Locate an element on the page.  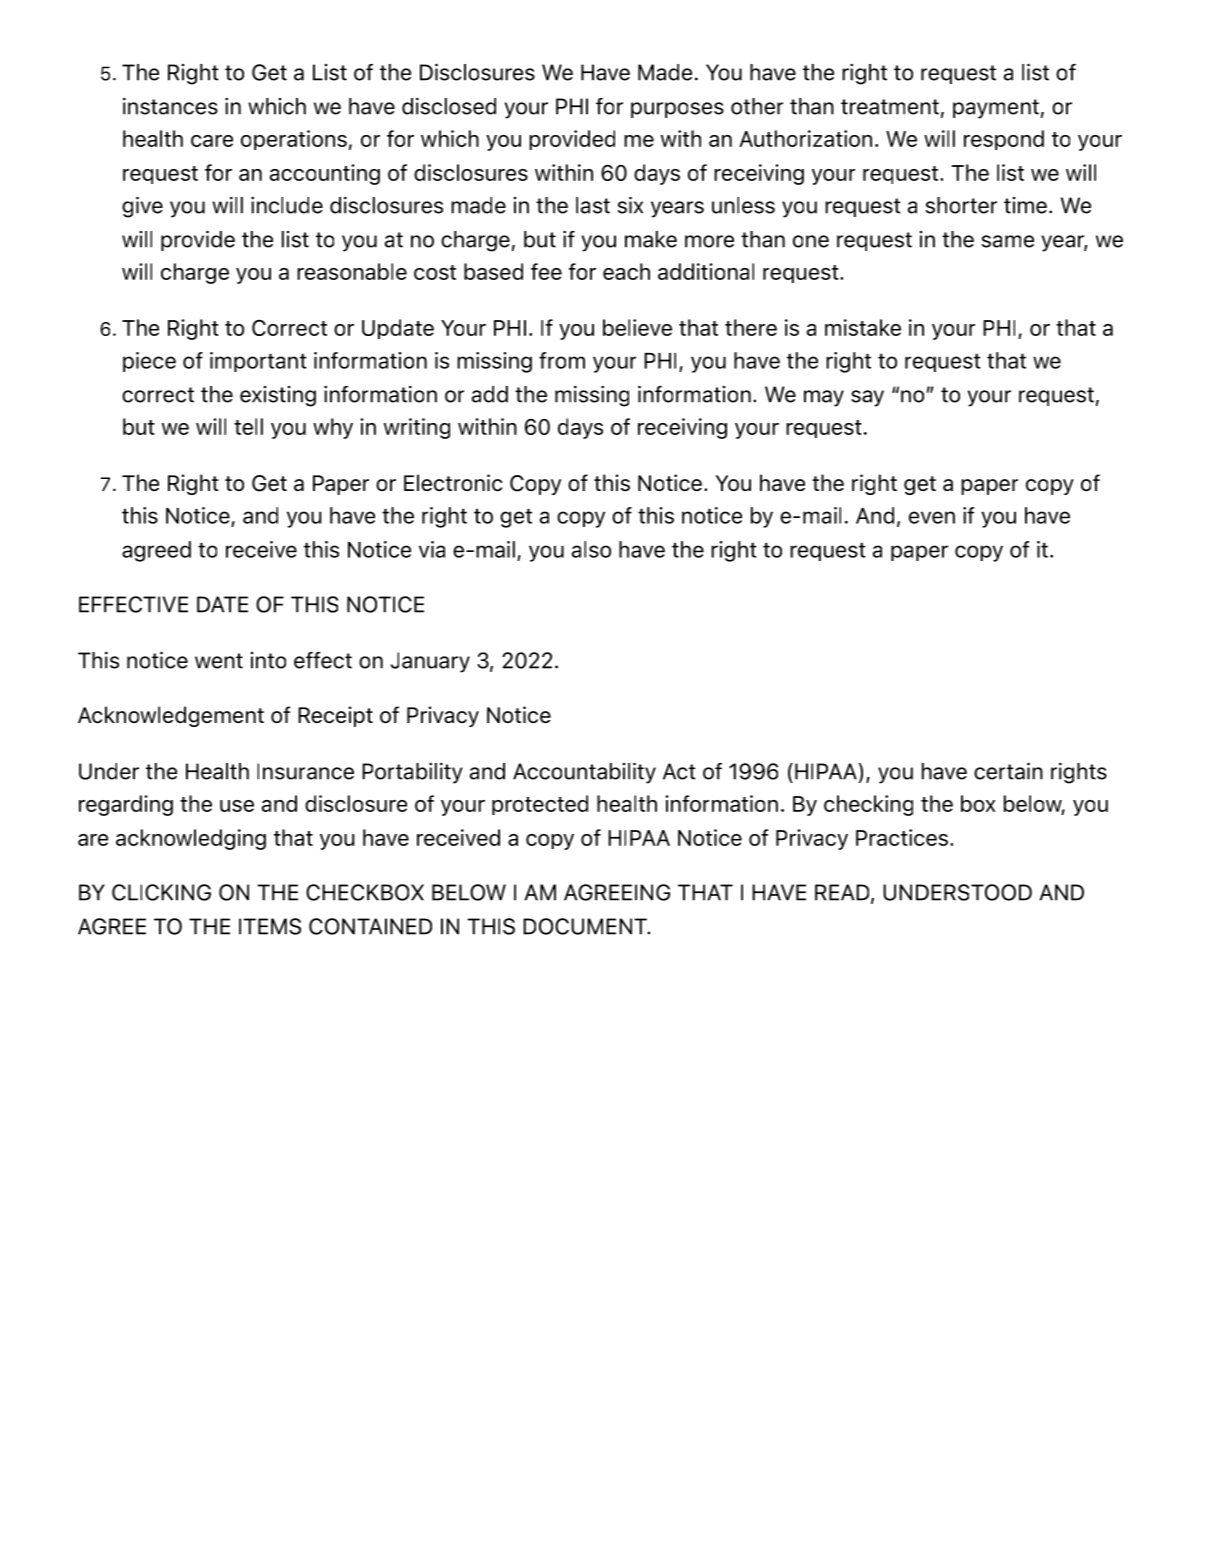
treatment is located at coordinates (890, 107).
